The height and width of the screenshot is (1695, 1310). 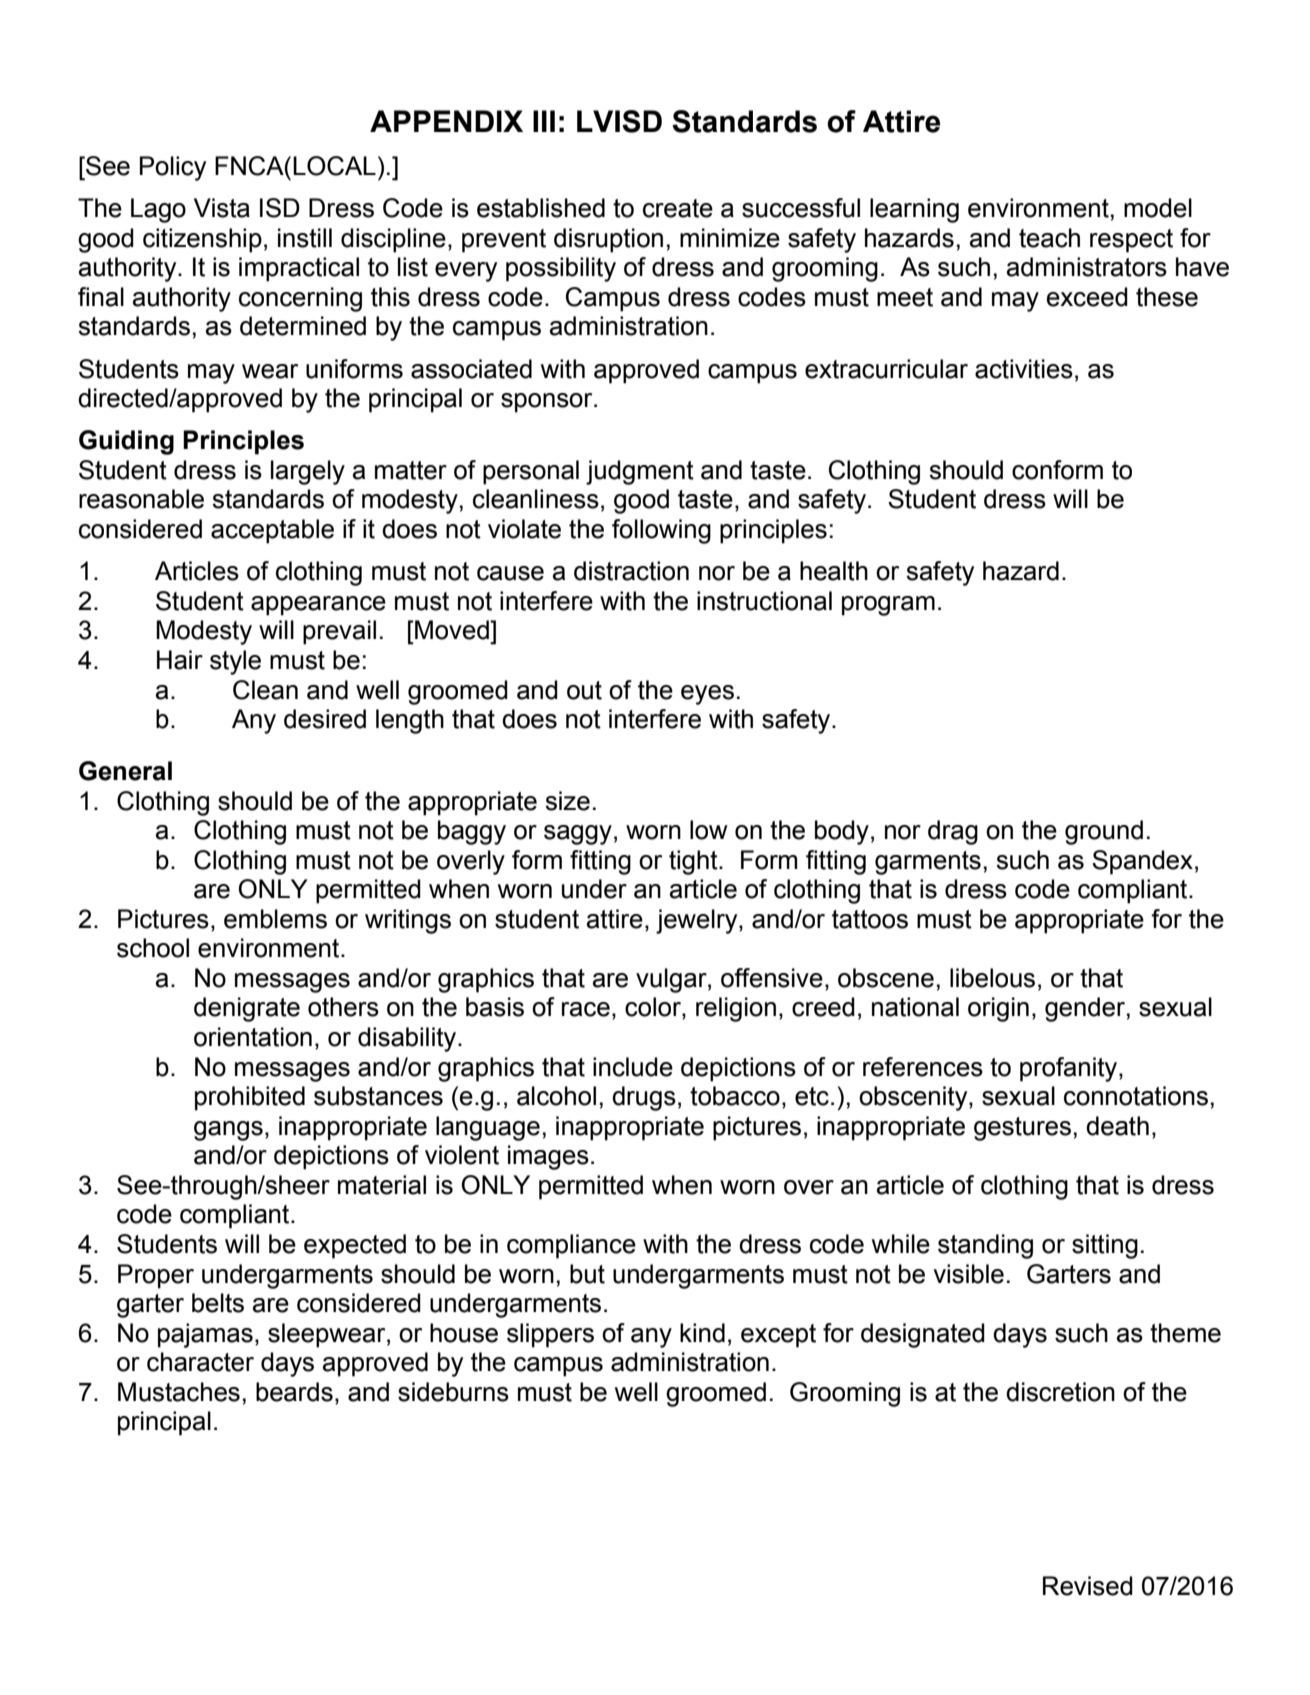 I want to click on model, so click(x=1158, y=208).
